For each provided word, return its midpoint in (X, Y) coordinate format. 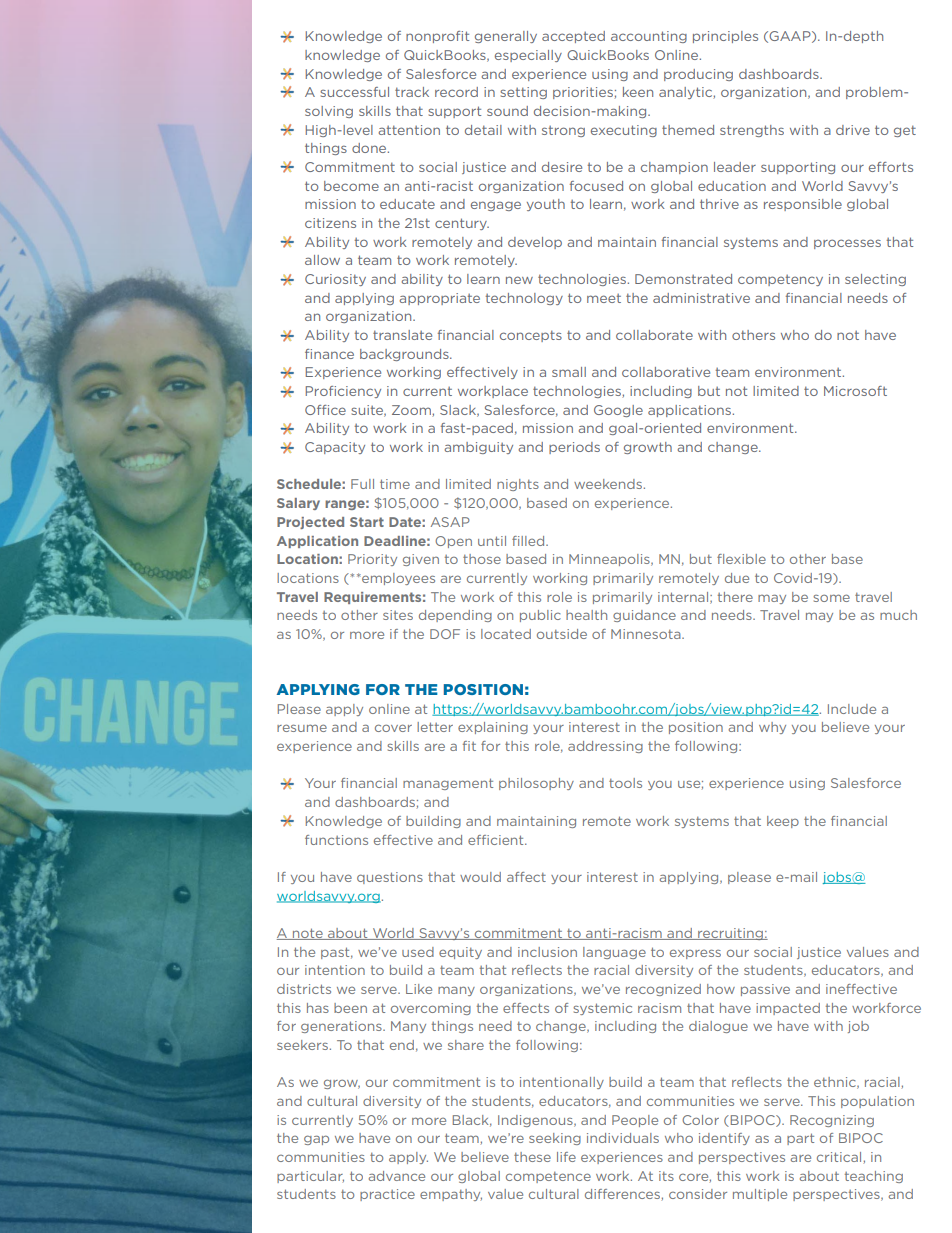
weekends (608, 484)
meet (604, 298)
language (614, 953)
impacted (788, 1009)
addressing (605, 747)
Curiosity (335, 280)
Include (852, 709)
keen (638, 92)
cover (393, 728)
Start (367, 522)
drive (853, 130)
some (831, 598)
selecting (875, 280)
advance (397, 1176)
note (308, 934)
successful (354, 92)
